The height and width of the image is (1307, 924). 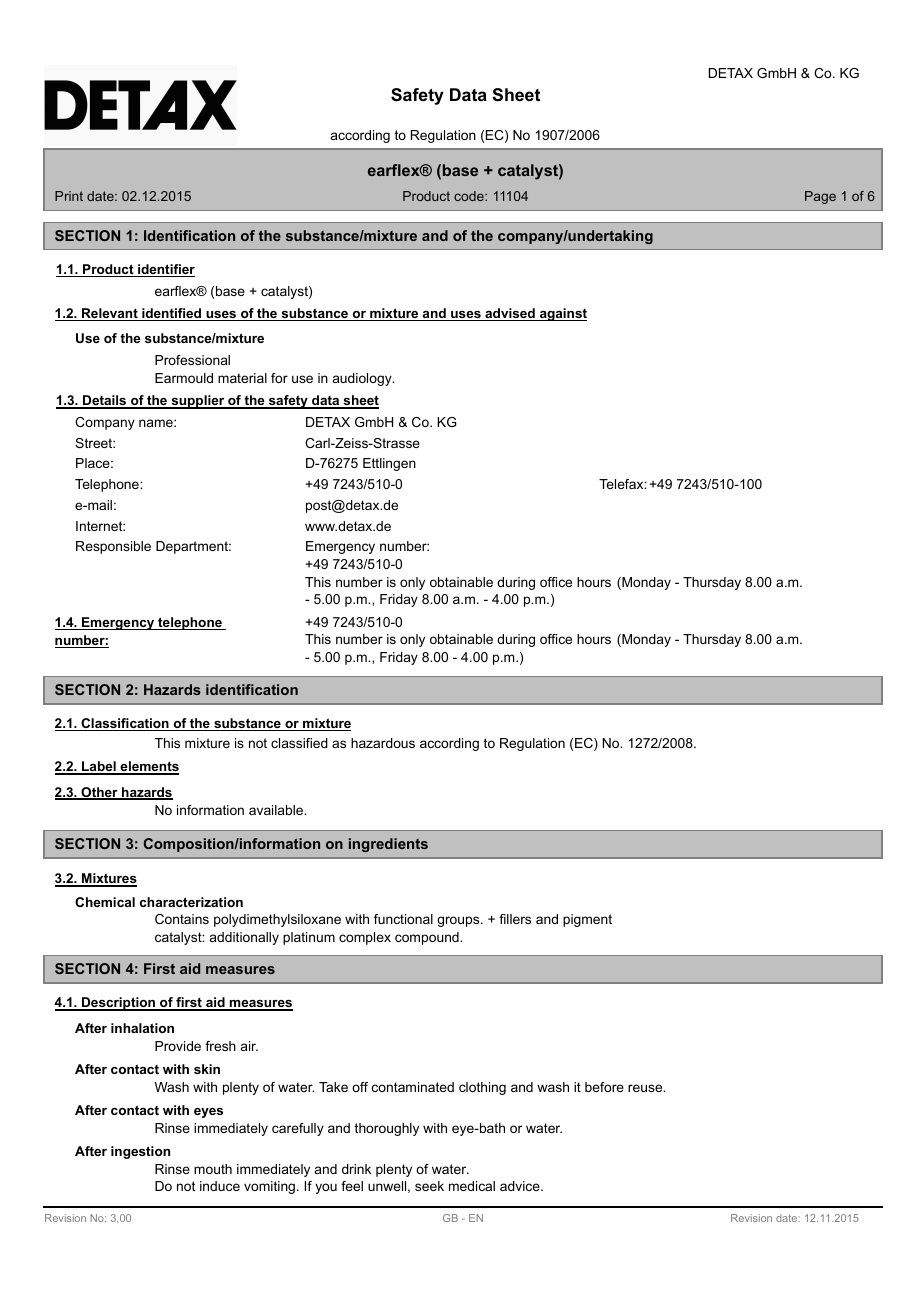 I want to click on Page, so click(x=820, y=197).
